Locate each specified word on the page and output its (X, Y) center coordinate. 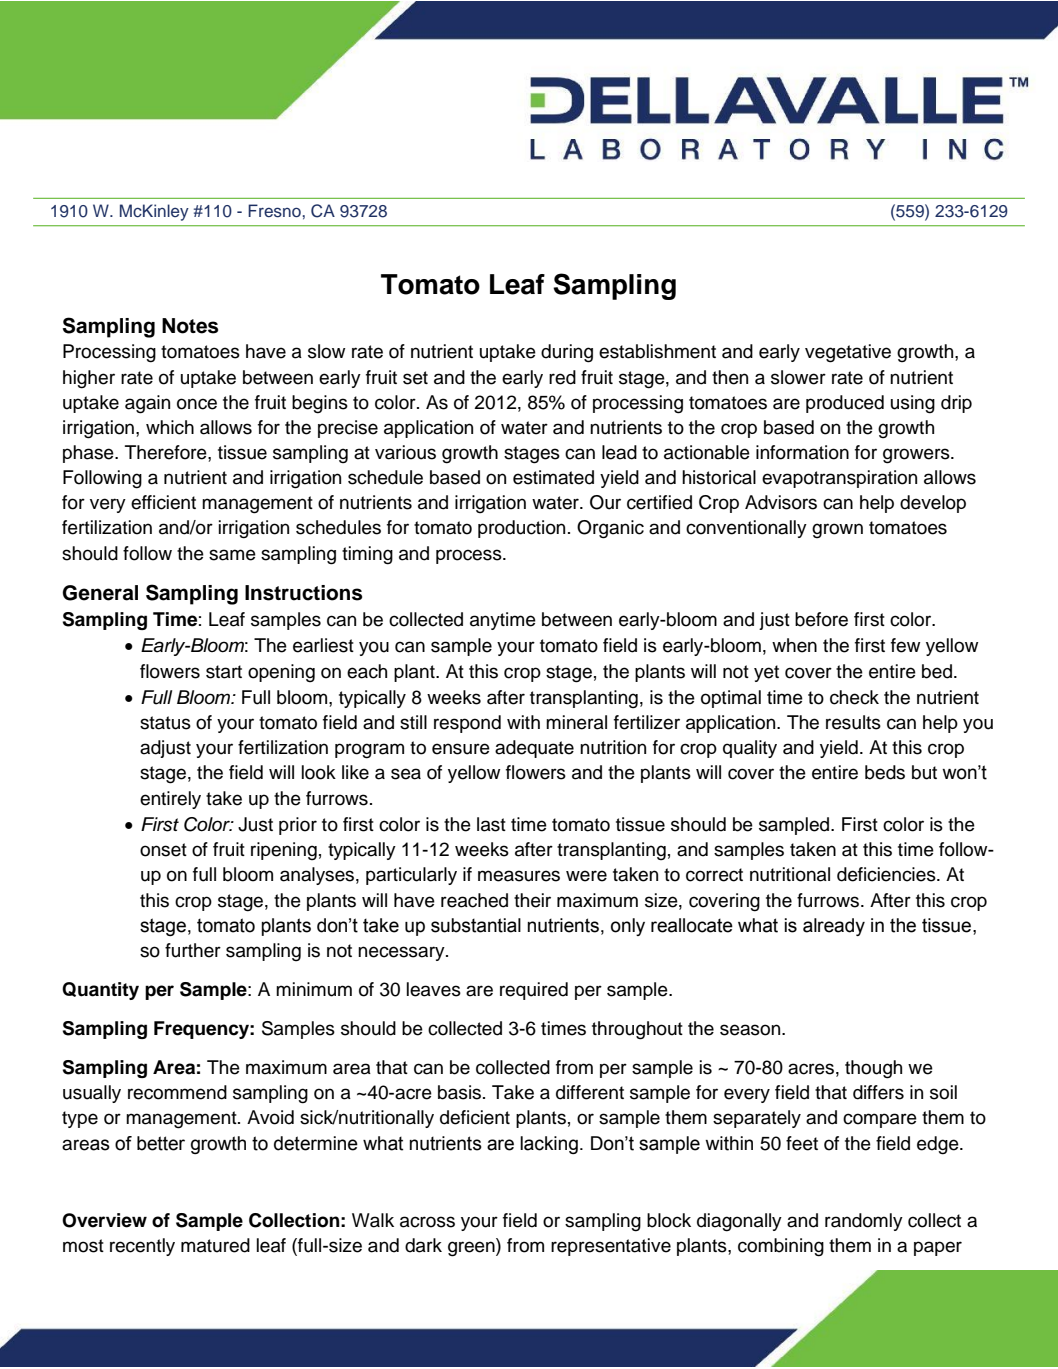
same (232, 555)
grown (837, 530)
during (567, 353)
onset (163, 850)
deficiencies (887, 874)
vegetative (848, 353)
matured (215, 1245)
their (532, 900)
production (521, 529)
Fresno (275, 211)
